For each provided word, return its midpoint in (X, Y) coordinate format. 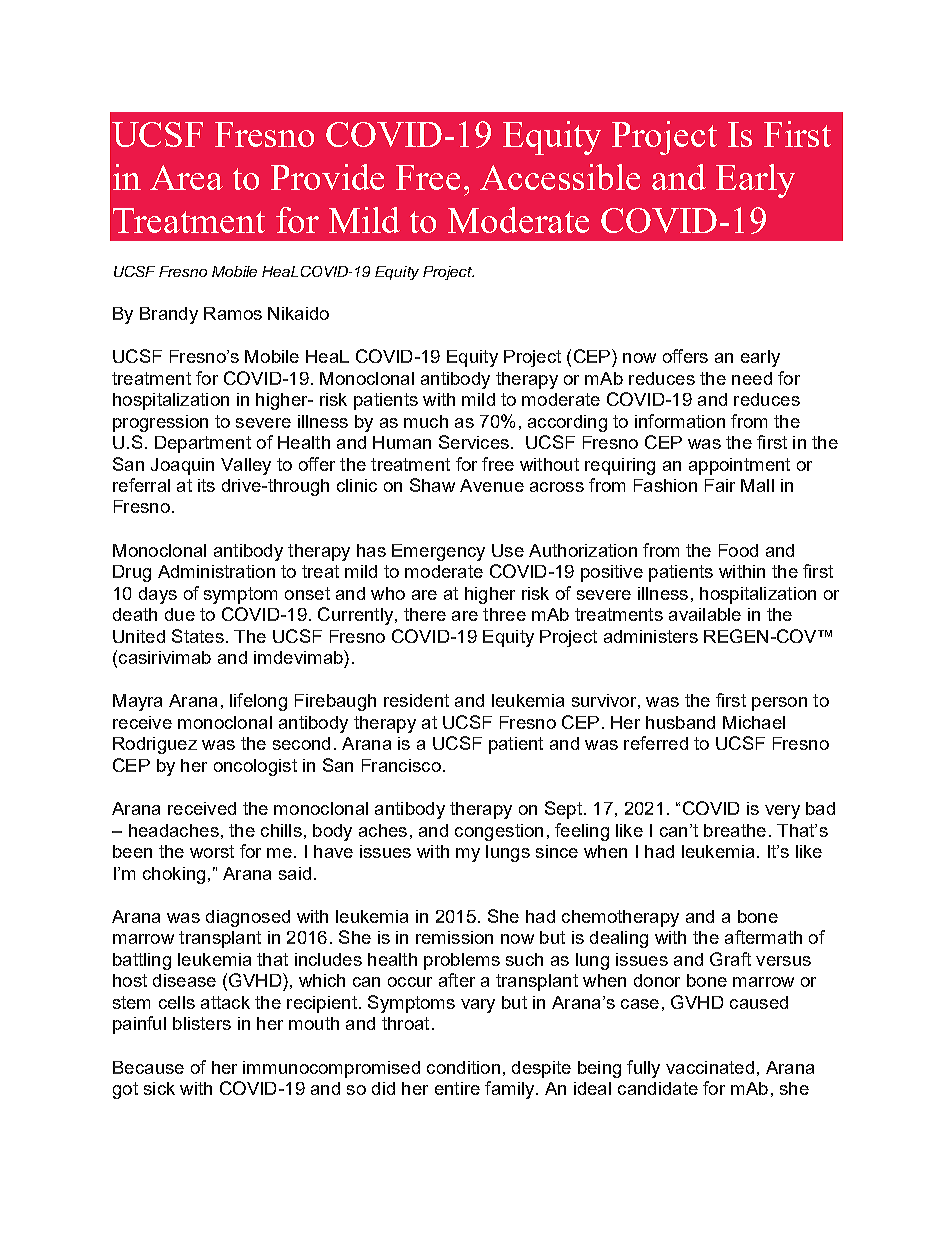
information (680, 421)
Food (738, 550)
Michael (754, 722)
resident (416, 700)
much (426, 421)
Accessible (560, 177)
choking (174, 875)
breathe (735, 830)
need (752, 378)
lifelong (258, 702)
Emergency (438, 552)
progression (160, 423)
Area (186, 177)
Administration (216, 571)
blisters (202, 1023)
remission (454, 937)
